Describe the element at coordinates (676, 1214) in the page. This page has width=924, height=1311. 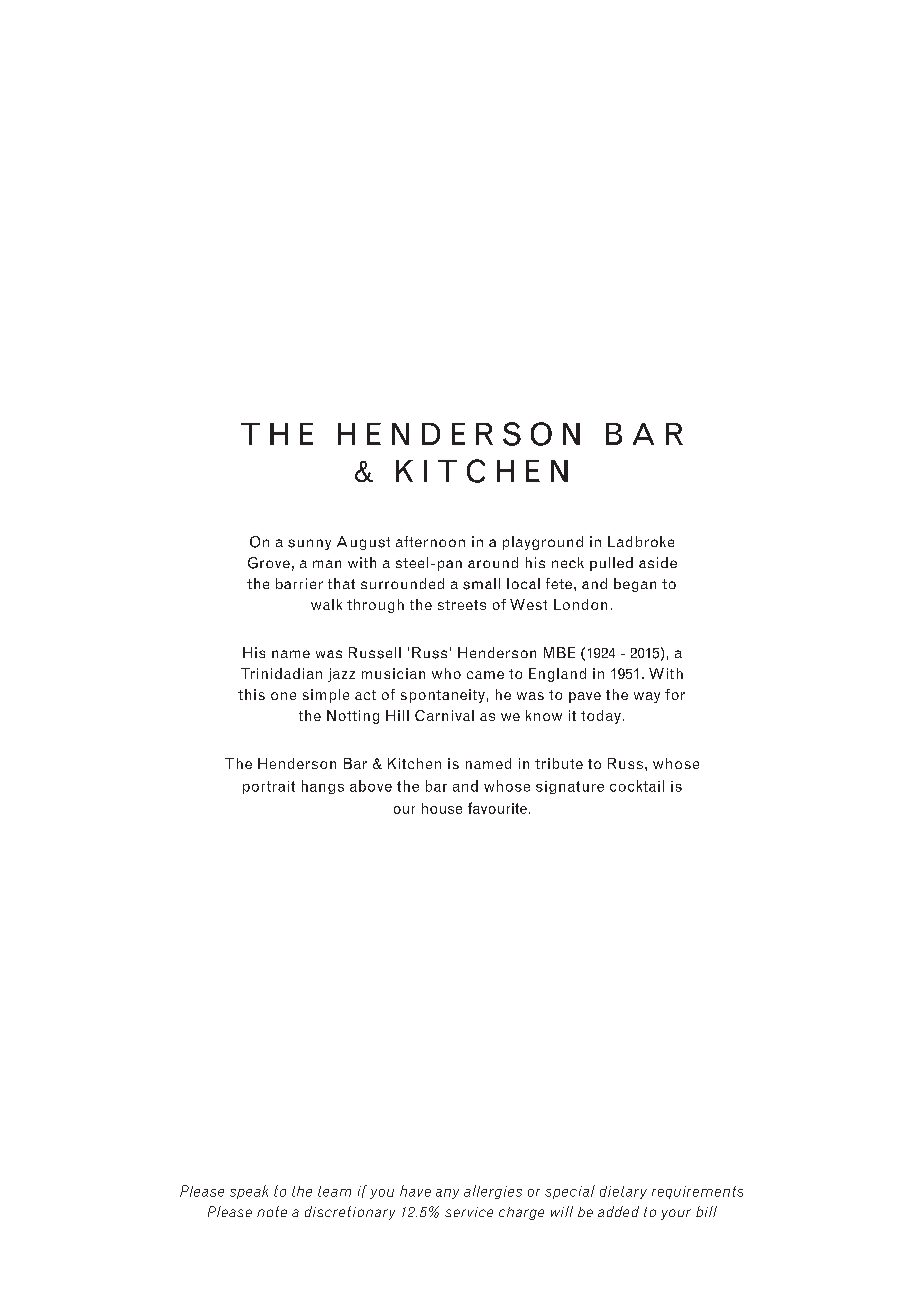
I see `your` at that location.
